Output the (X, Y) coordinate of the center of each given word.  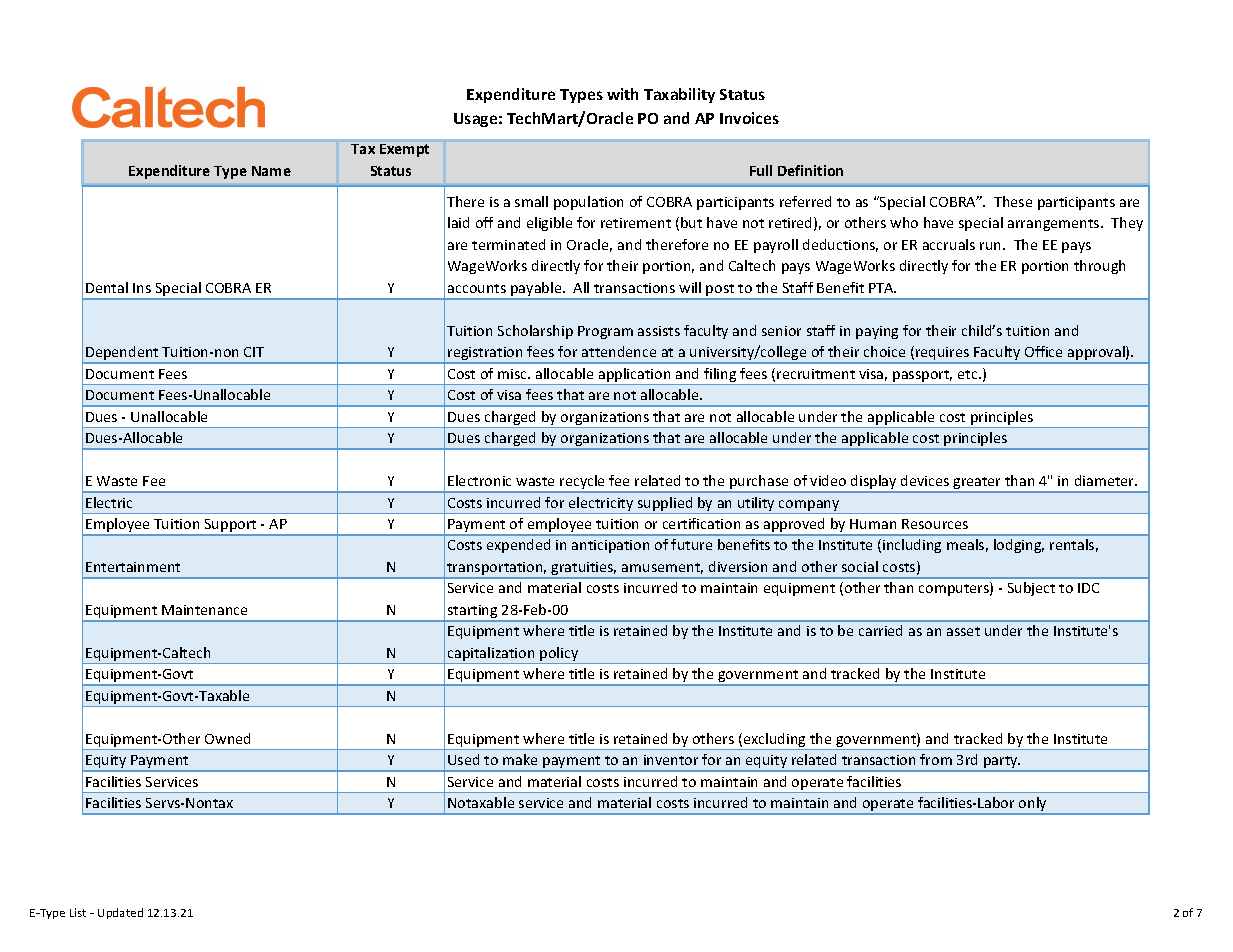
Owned (227, 738)
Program (605, 332)
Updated (120, 913)
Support (230, 527)
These (1013, 201)
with (622, 94)
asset (963, 631)
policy (559, 655)
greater (977, 484)
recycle (583, 483)
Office (1043, 351)
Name (271, 171)
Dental (107, 287)
